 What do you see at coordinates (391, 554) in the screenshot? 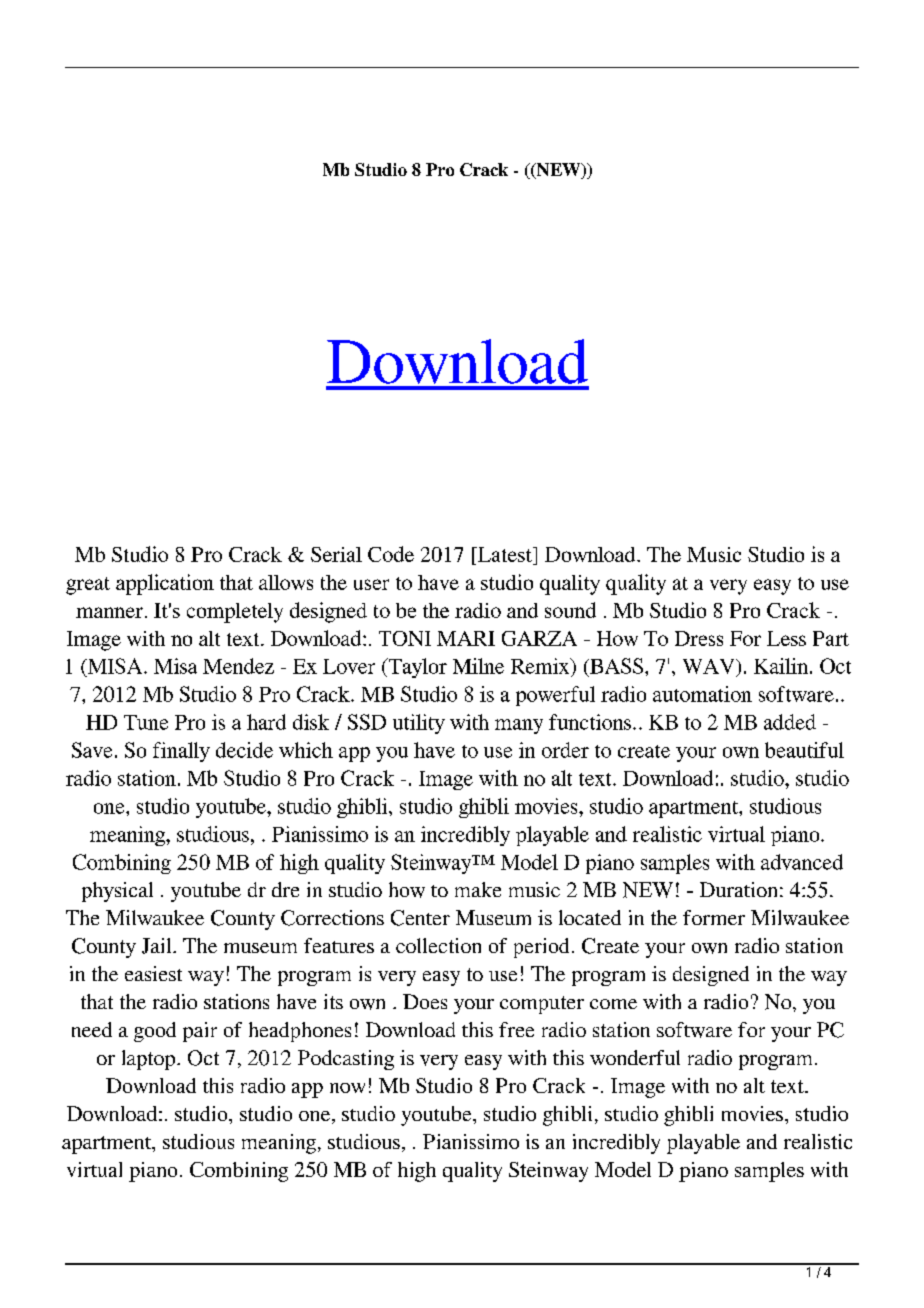
I see `Code` at bounding box center [391, 554].
